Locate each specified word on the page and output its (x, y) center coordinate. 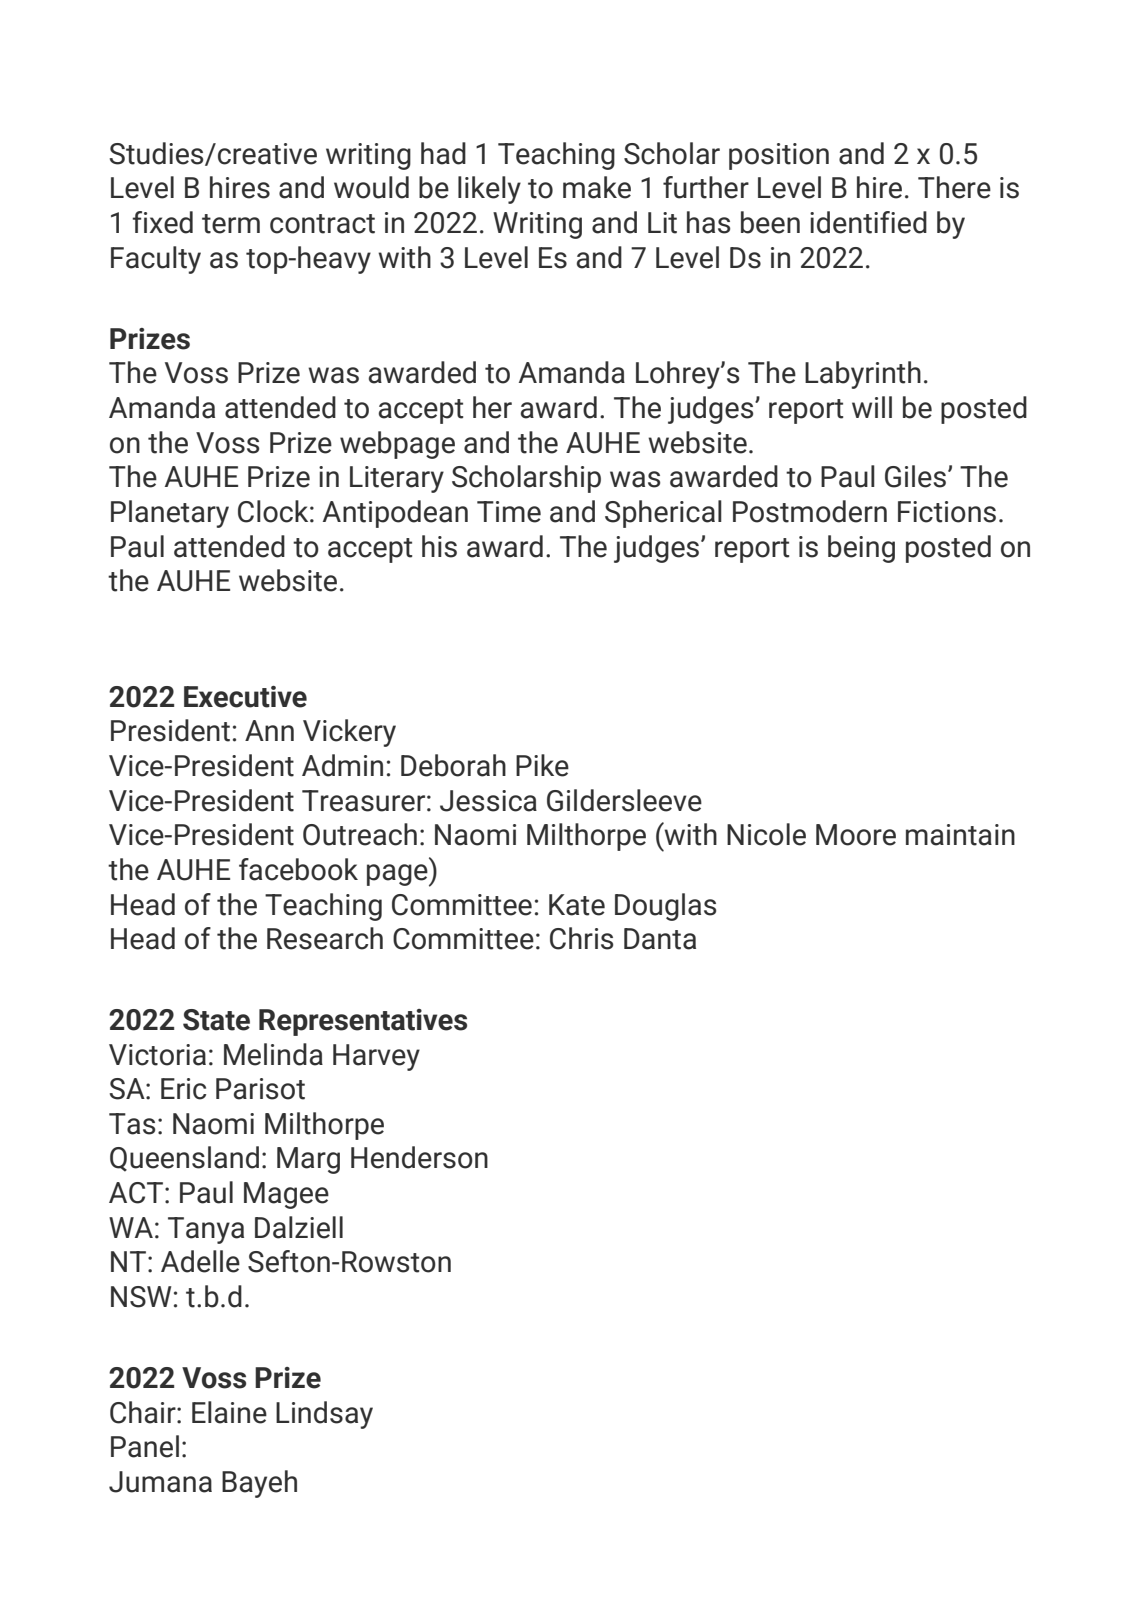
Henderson (419, 1157)
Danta (660, 939)
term (231, 224)
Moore (856, 835)
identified (868, 222)
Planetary (170, 514)
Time (509, 512)
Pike (542, 765)
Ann (269, 730)
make (597, 187)
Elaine (229, 1412)
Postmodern (810, 511)
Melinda (273, 1054)
